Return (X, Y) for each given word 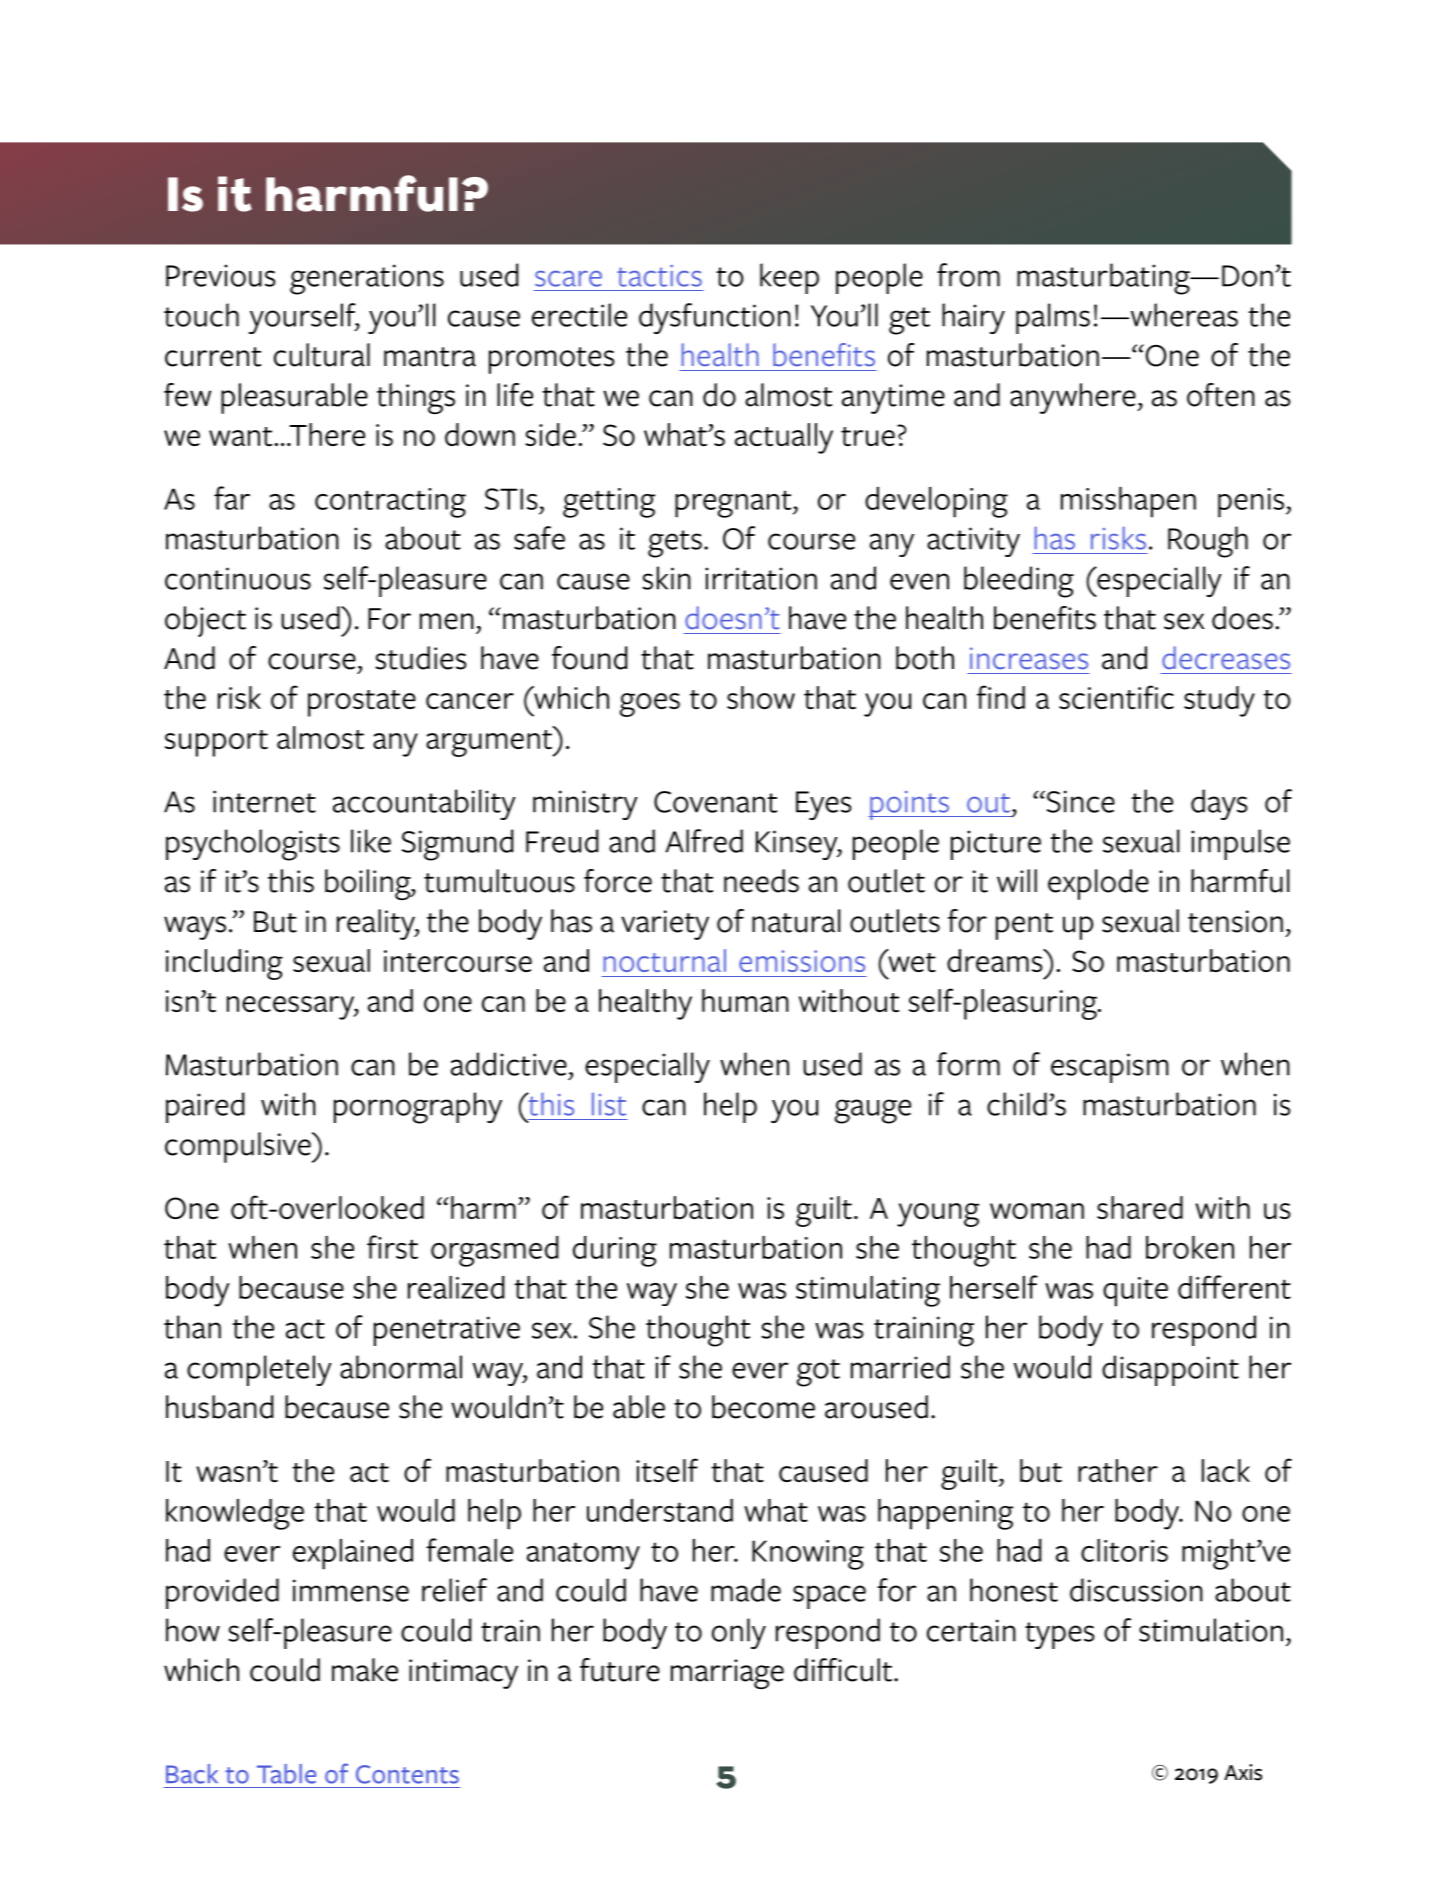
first (392, 1247)
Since (1079, 801)
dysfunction (715, 318)
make (365, 1670)
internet (264, 801)
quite (1135, 1292)
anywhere (1074, 398)
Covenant (715, 802)
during (615, 1251)
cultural (322, 355)
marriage (727, 1674)
